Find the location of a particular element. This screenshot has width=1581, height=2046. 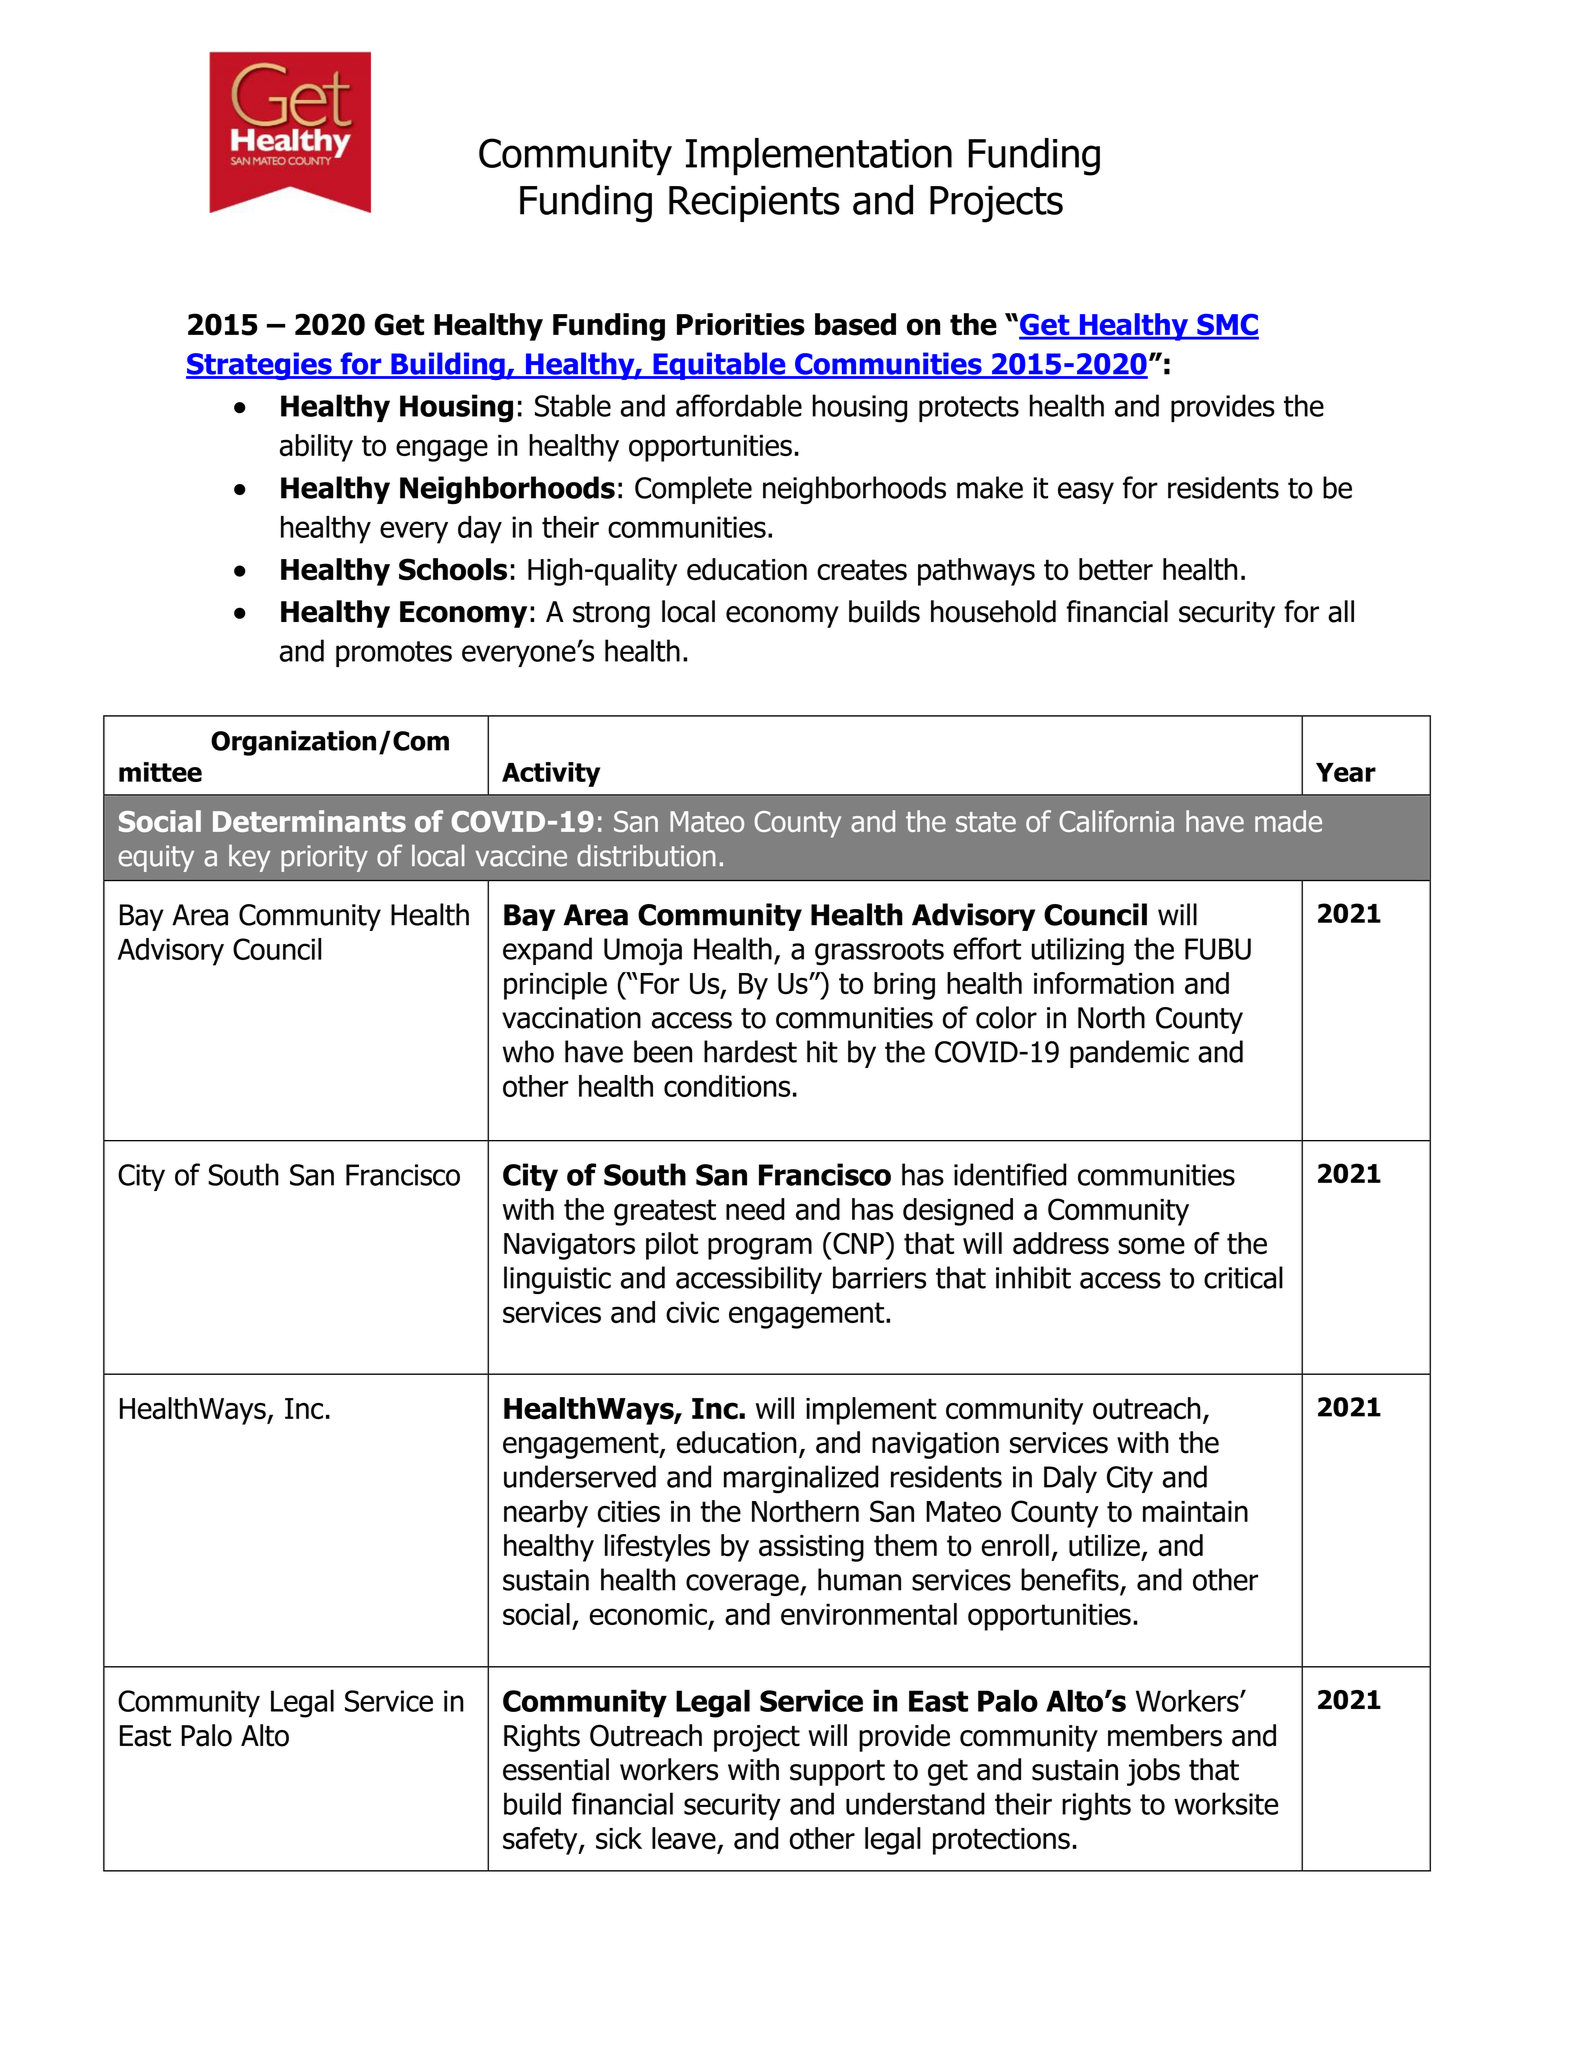

protects is located at coordinates (969, 409).
